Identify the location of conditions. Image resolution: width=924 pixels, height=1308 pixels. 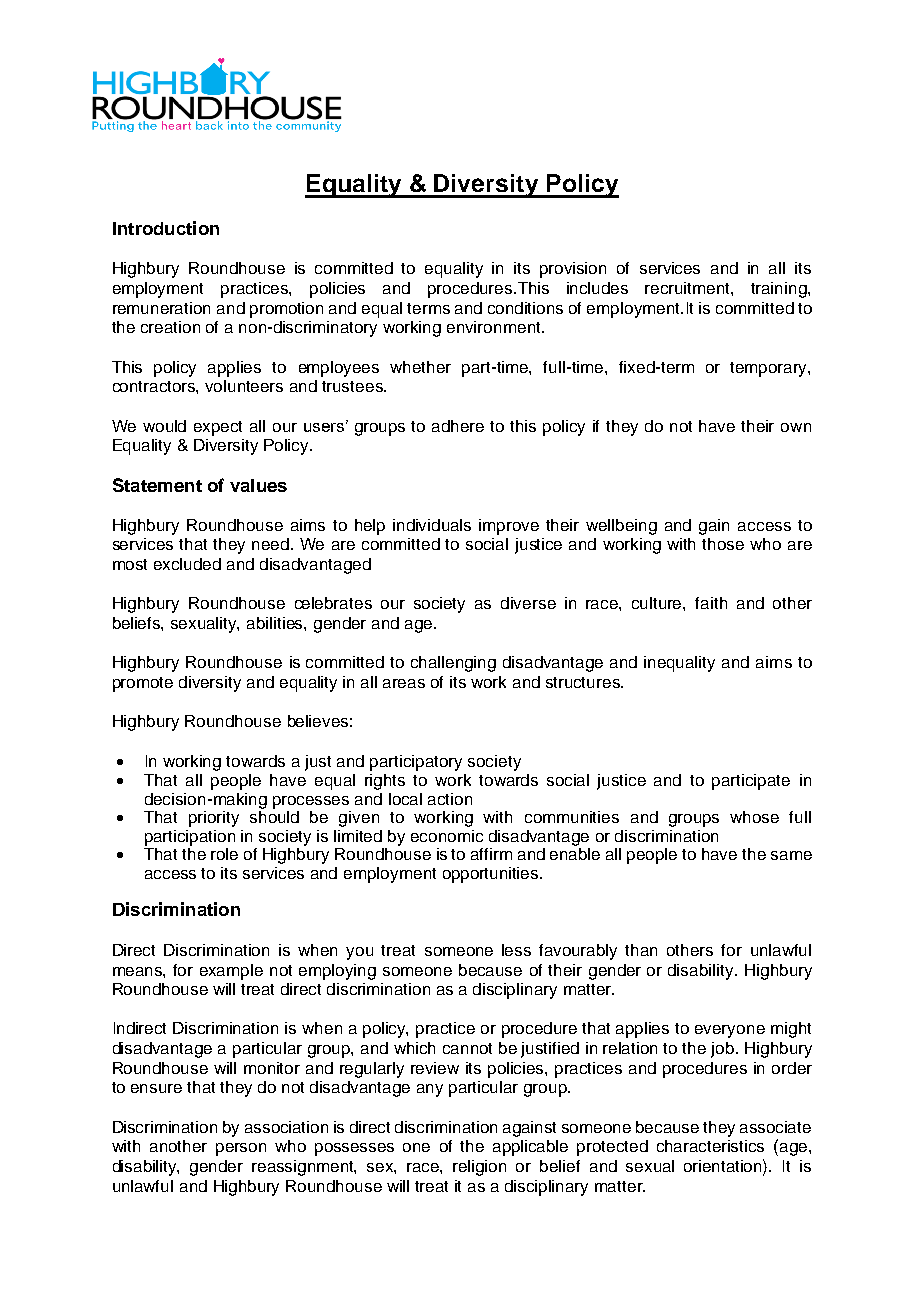
(525, 308).
